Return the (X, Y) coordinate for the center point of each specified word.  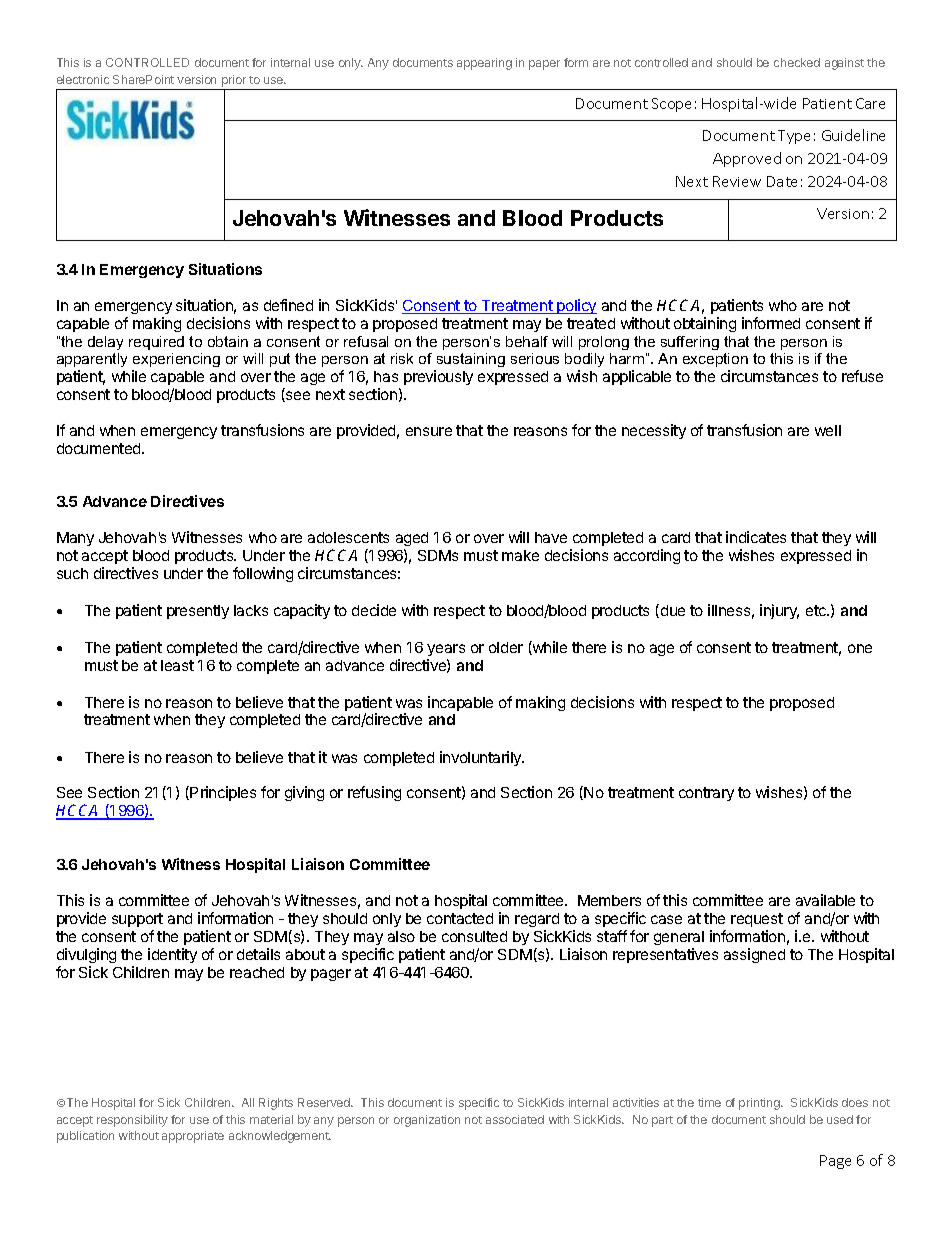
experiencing (176, 362)
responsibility (132, 1121)
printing (760, 1104)
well (828, 430)
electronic (83, 79)
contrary (706, 794)
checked (797, 62)
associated (515, 1119)
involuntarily (482, 758)
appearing (484, 64)
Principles (223, 793)
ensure (429, 431)
